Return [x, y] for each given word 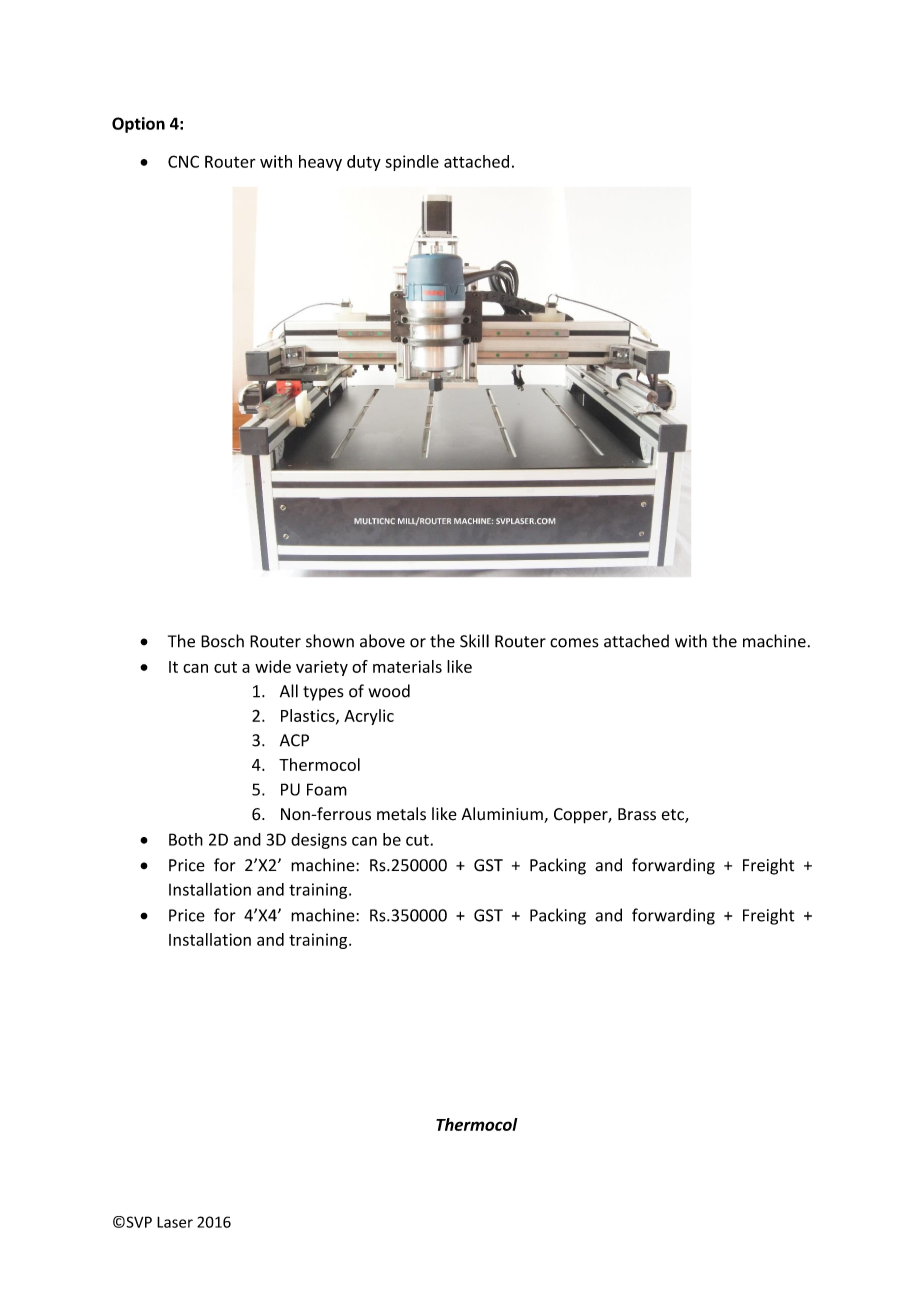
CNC [183, 161]
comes [574, 643]
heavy [320, 163]
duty [364, 163]
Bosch [222, 641]
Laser [175, 1222]
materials [407, 666]
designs [319, 841]
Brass [637, 814]
